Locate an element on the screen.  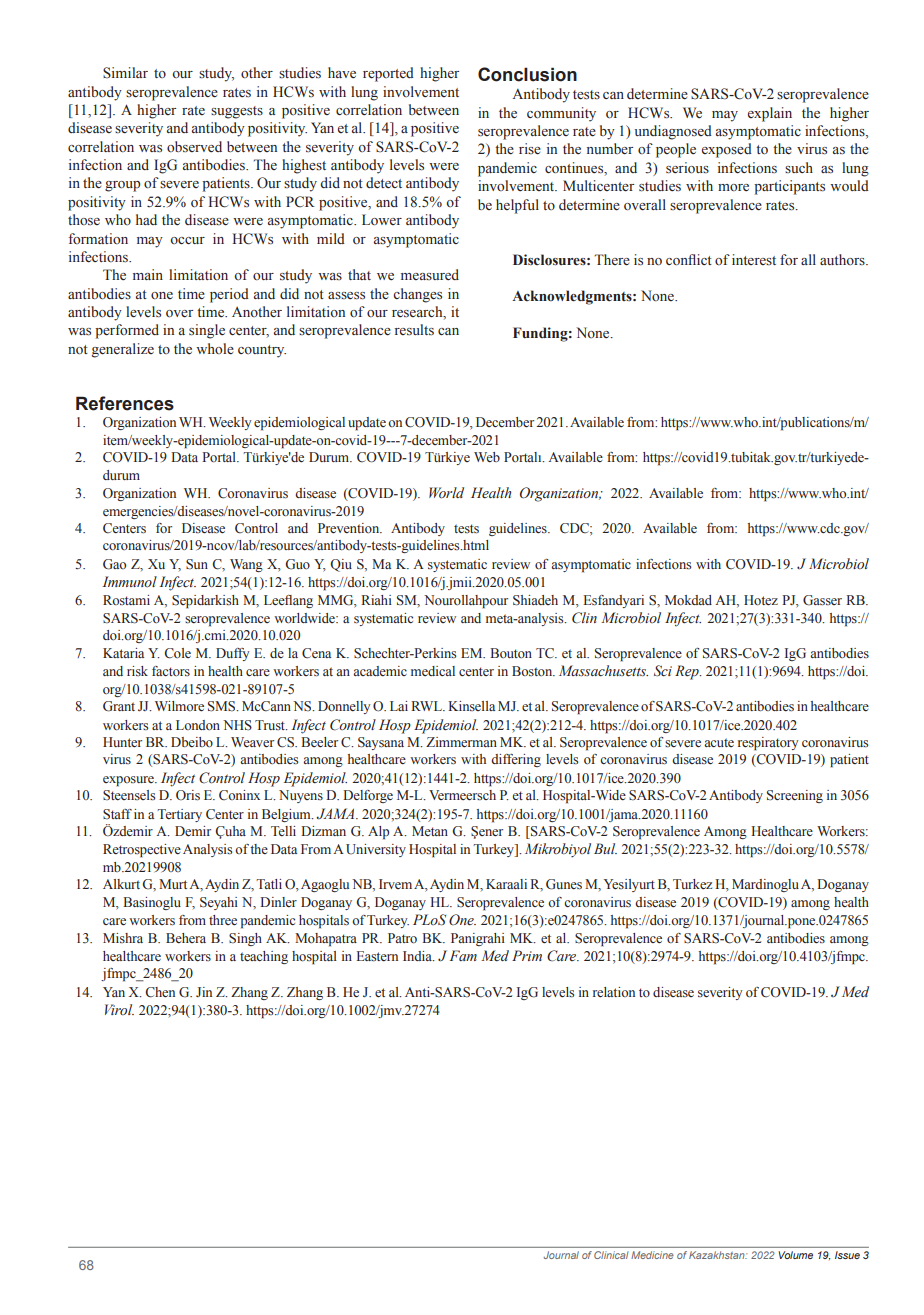
Conclusion is located at coordinates (527, 74).
